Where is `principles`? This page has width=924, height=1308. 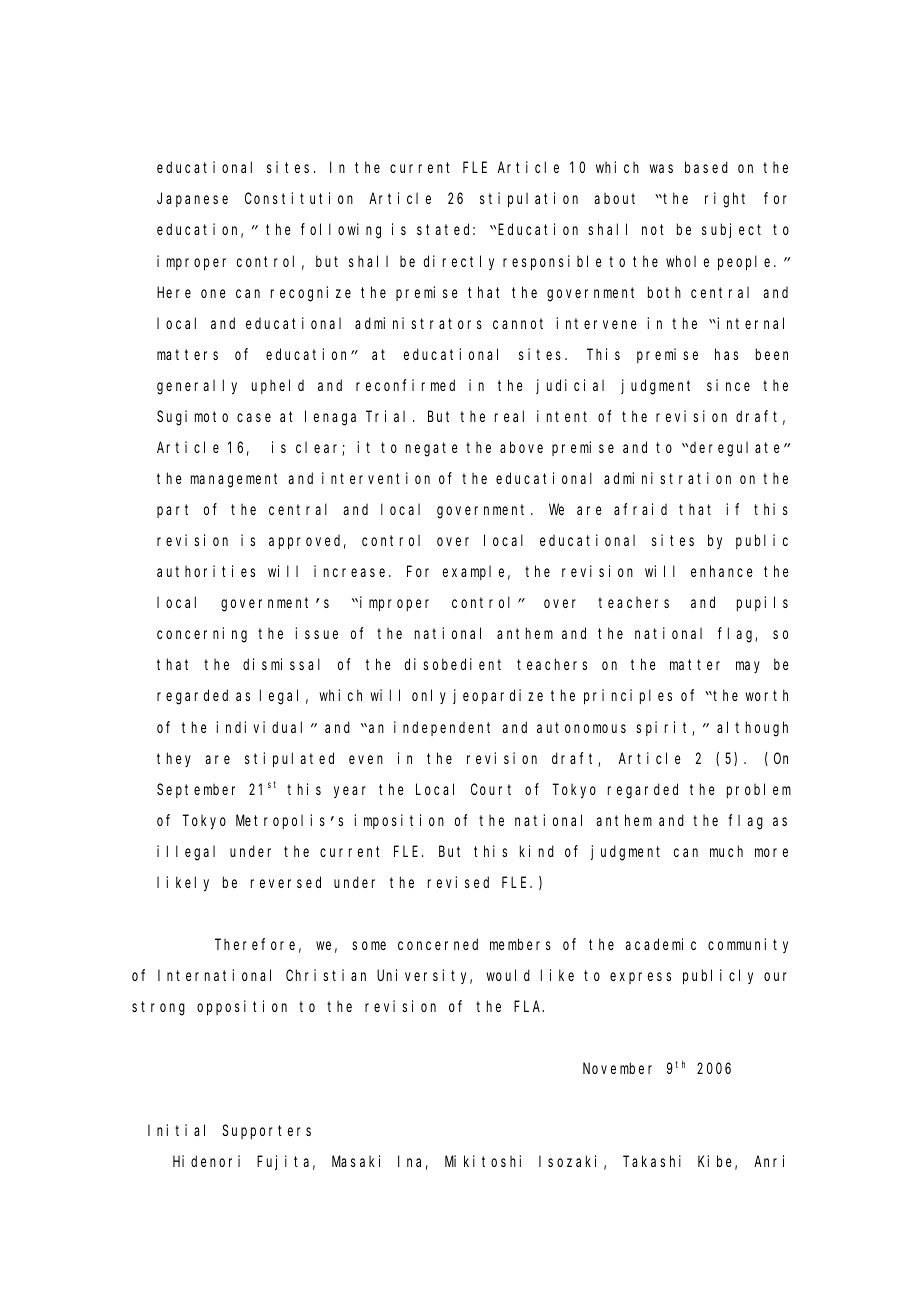 principles is located at coordinates (628, 696).
